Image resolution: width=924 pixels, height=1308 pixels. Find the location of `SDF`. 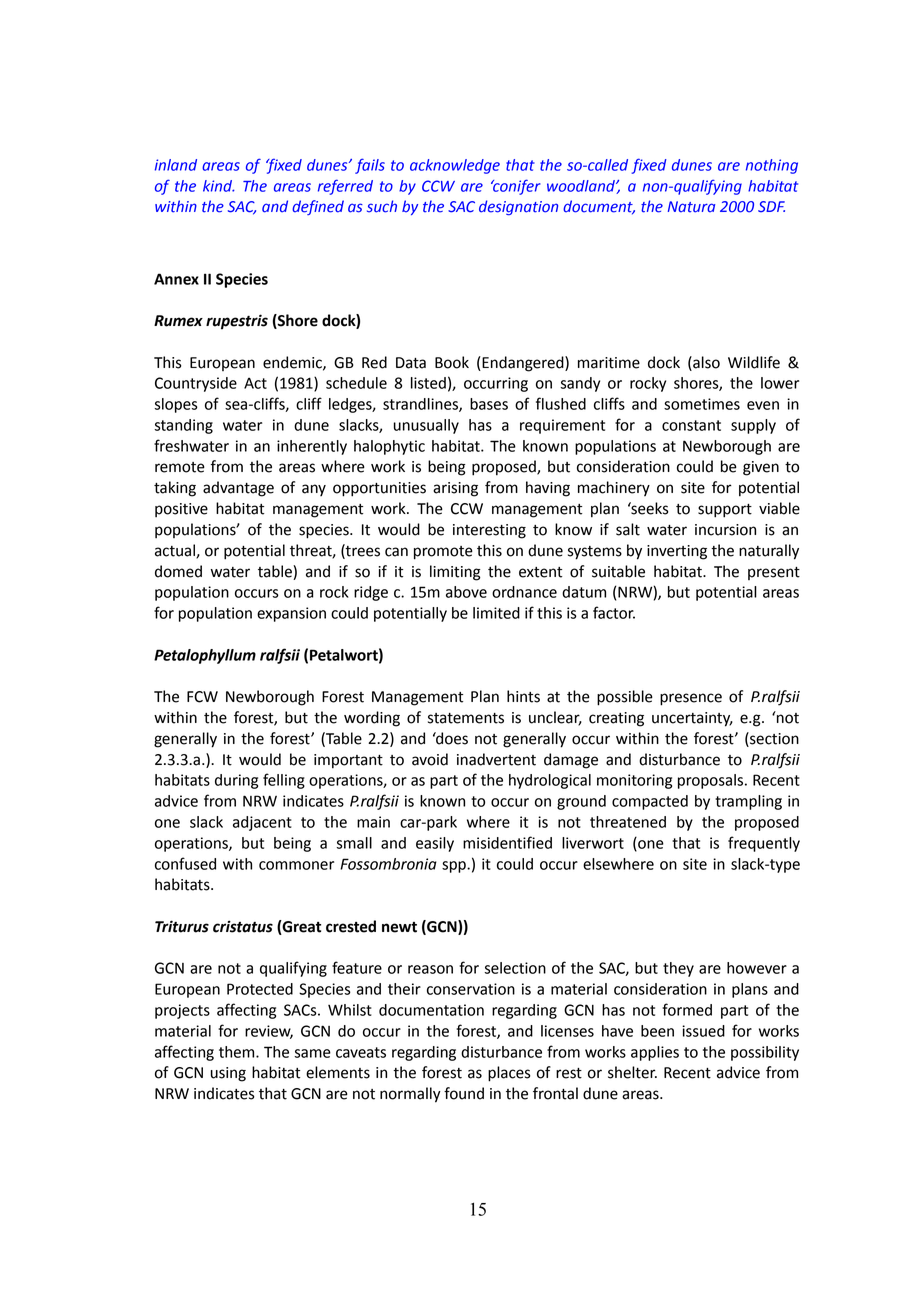

SDF is located at coordinates (771, 207).
